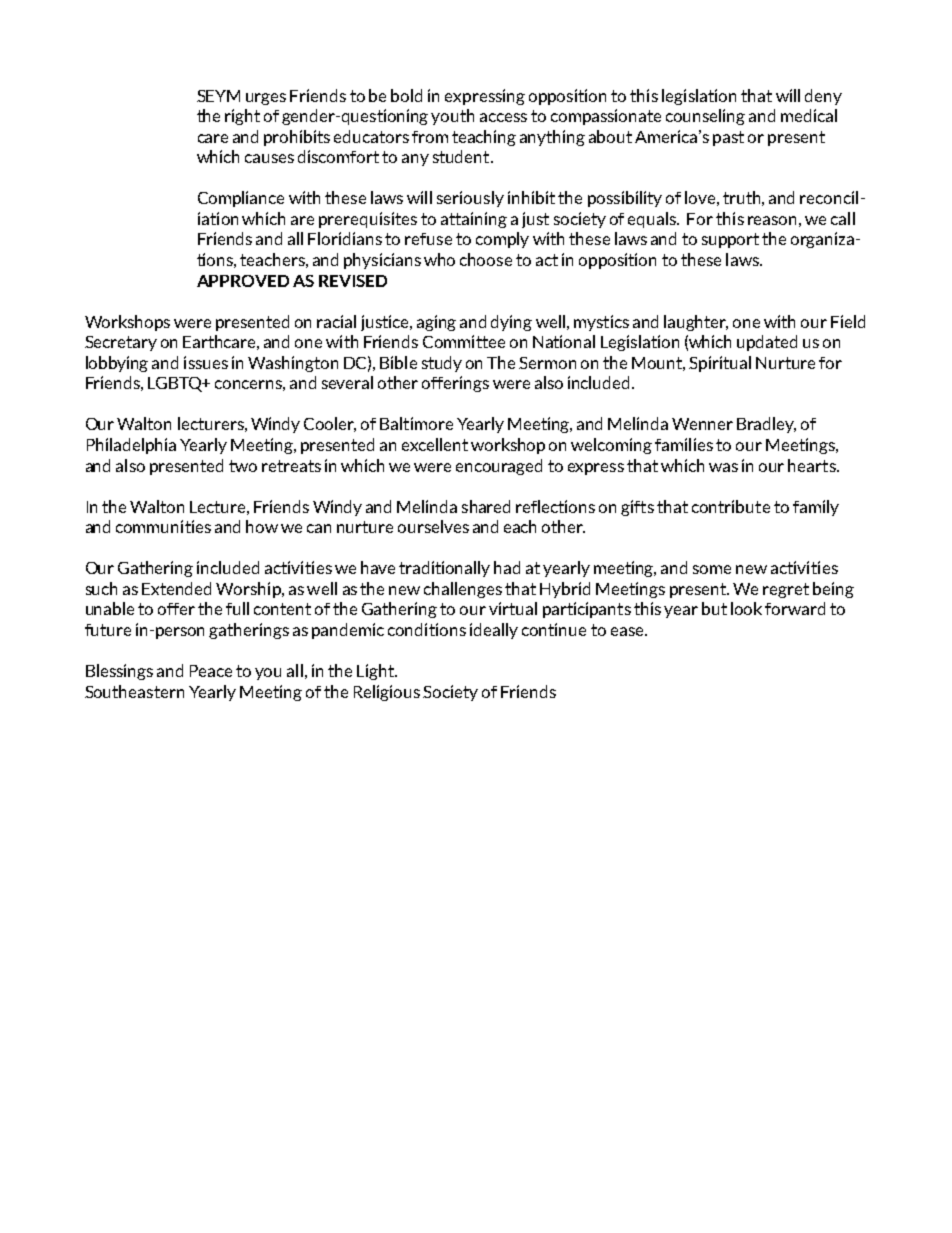 This screenshot has height=1233, width=952. I want to click on two, so click(243, 466).
